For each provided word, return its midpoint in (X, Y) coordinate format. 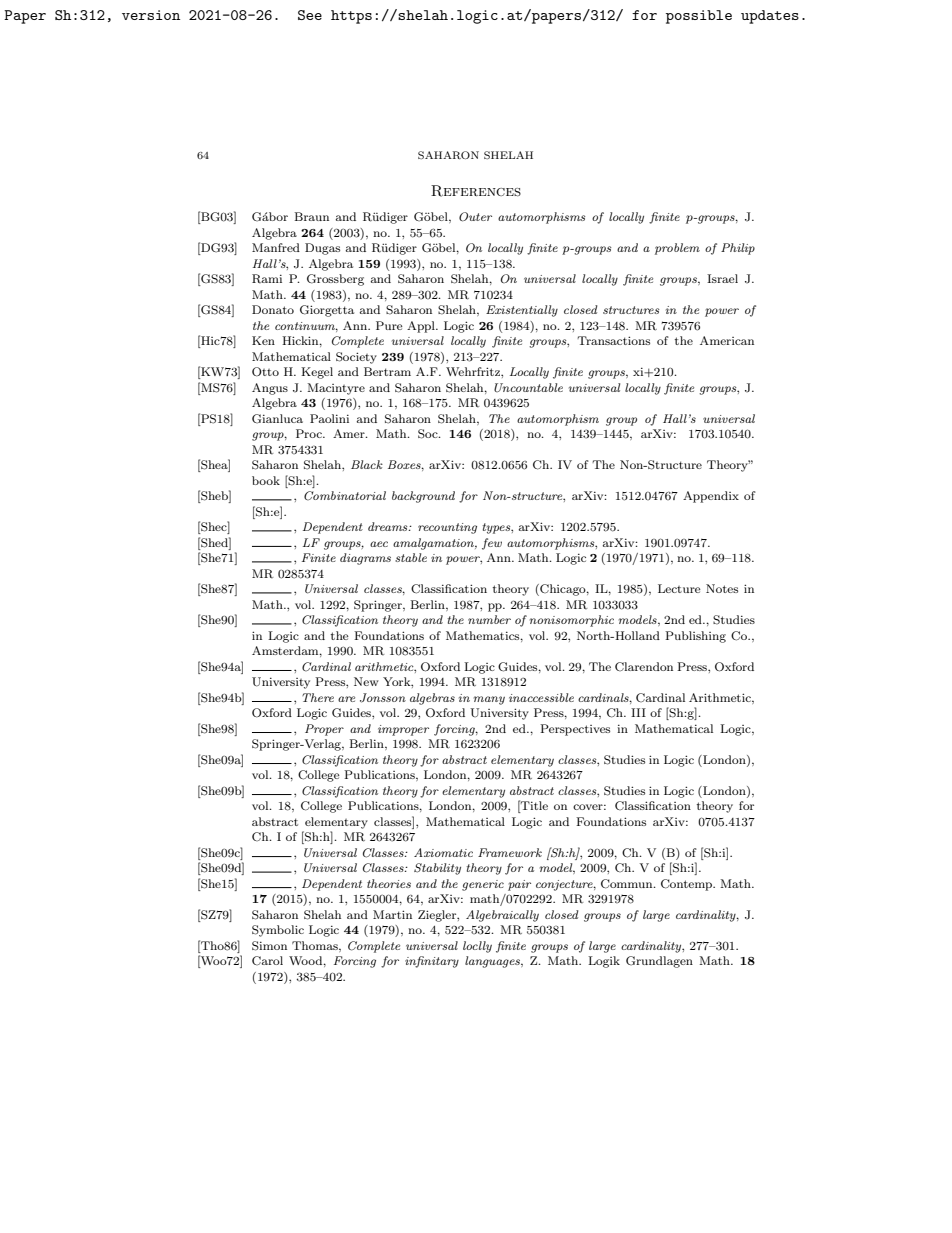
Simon (269, 946)
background (423, 497)
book (266, 480)
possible (699, 17)
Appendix (711, 497)
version (151, 15)
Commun (628, 884)
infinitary (432, 962)
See (310, 15)
